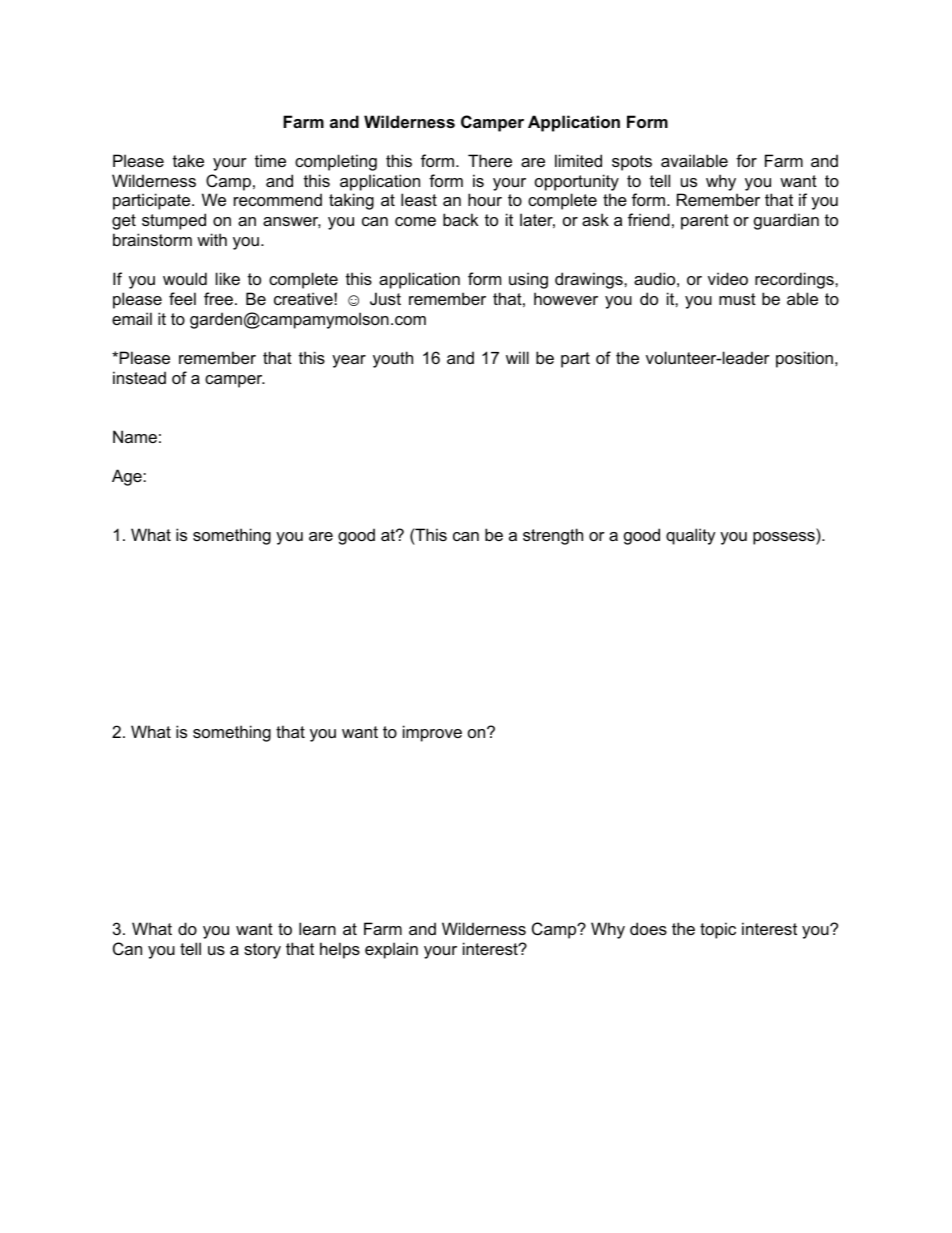 The height and width of the document is (1233, 952). What do you see at coordinates (553, 536) in the document?
I see `strength` at bounding box center [553, 536].
